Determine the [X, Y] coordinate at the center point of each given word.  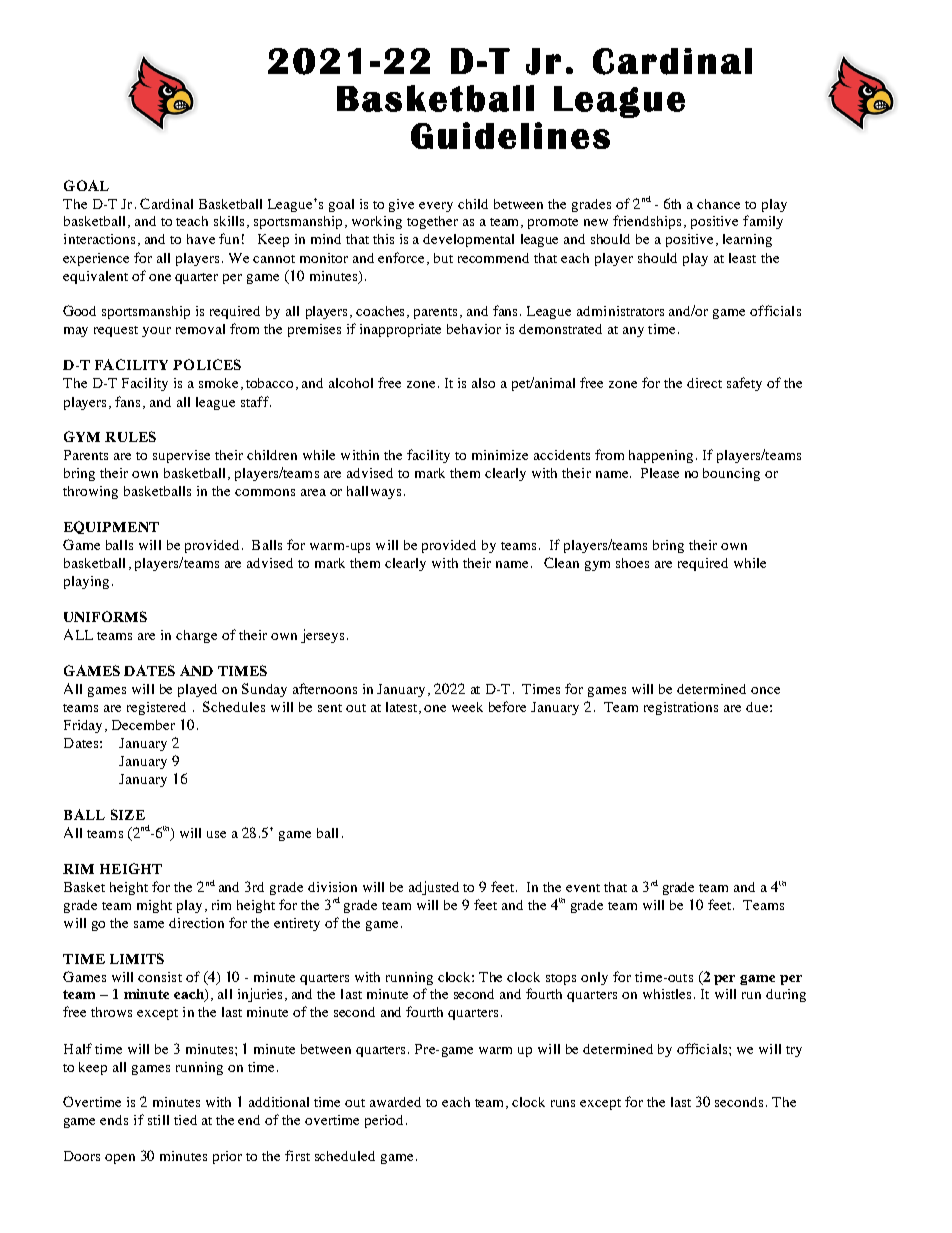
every [436, 207]
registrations [681, 708]
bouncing [731, 474]
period [386, 1121]
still [158, 1120]
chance [718, 204]
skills [231, 222]
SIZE [128, 814]
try [794, 1051]
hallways [374, 492]
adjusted [434, 888]
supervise [181, 456]
